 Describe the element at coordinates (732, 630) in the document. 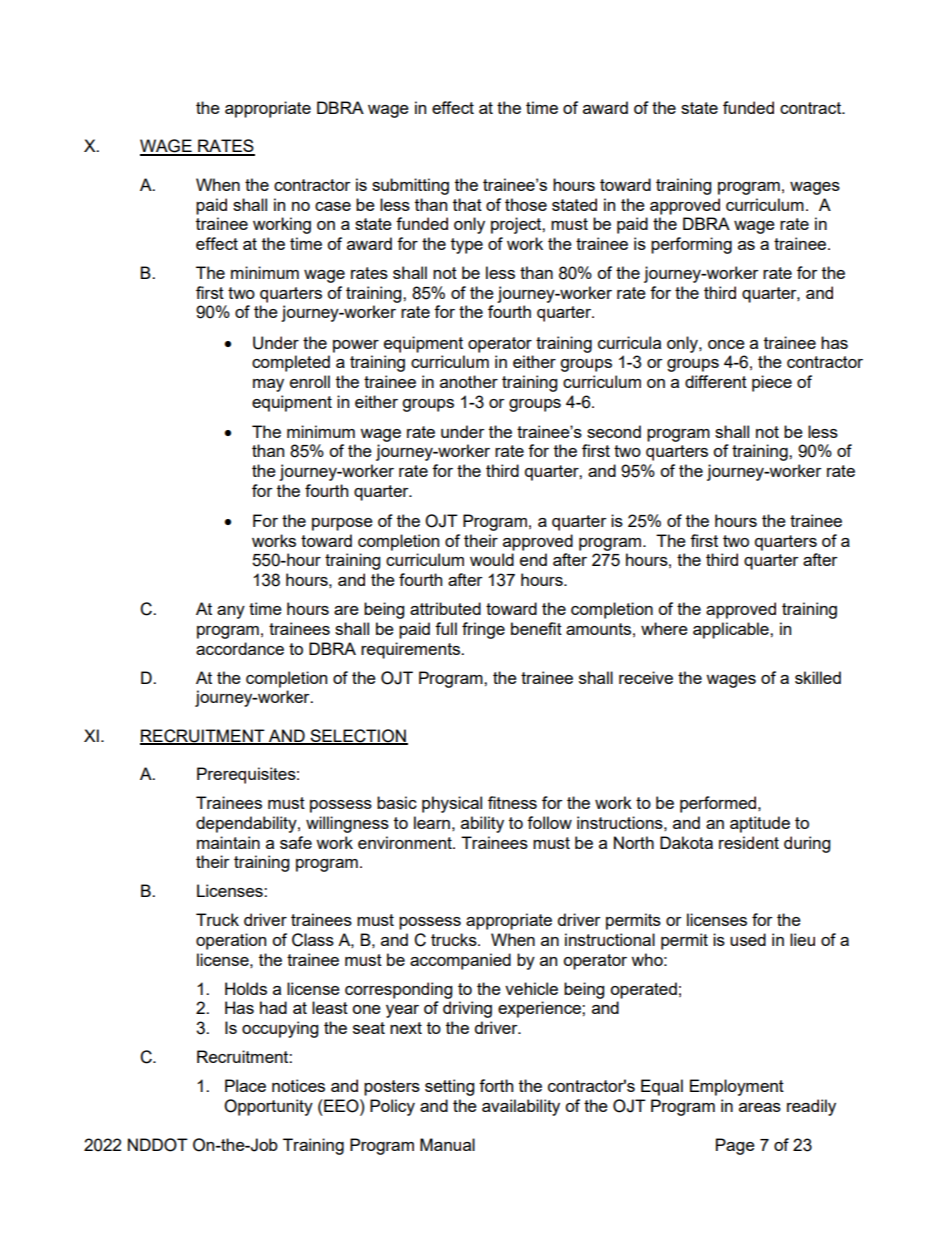

I see `applicable` at that location.
